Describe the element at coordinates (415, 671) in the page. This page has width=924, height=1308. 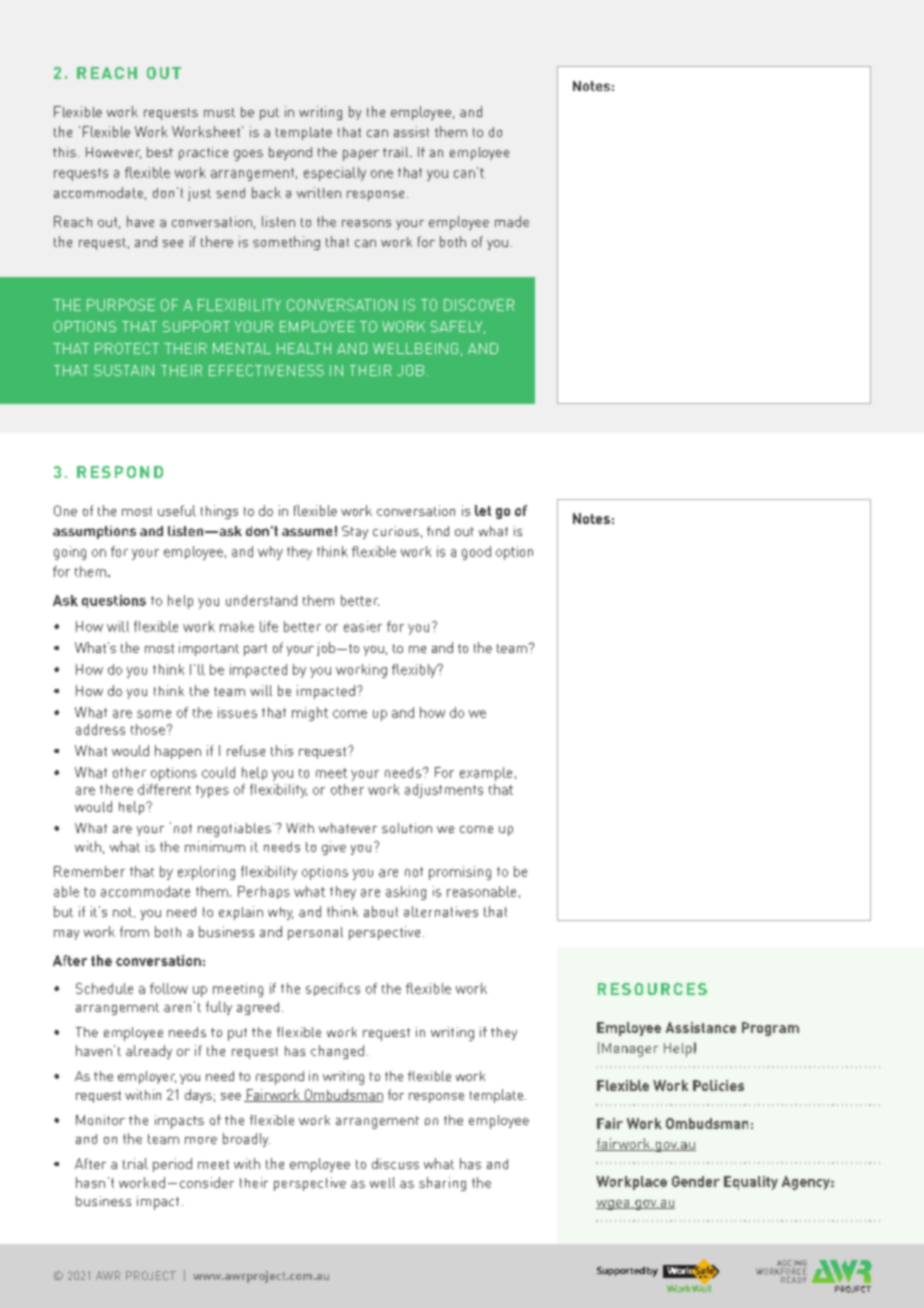
I see `flexibly` at that location.
